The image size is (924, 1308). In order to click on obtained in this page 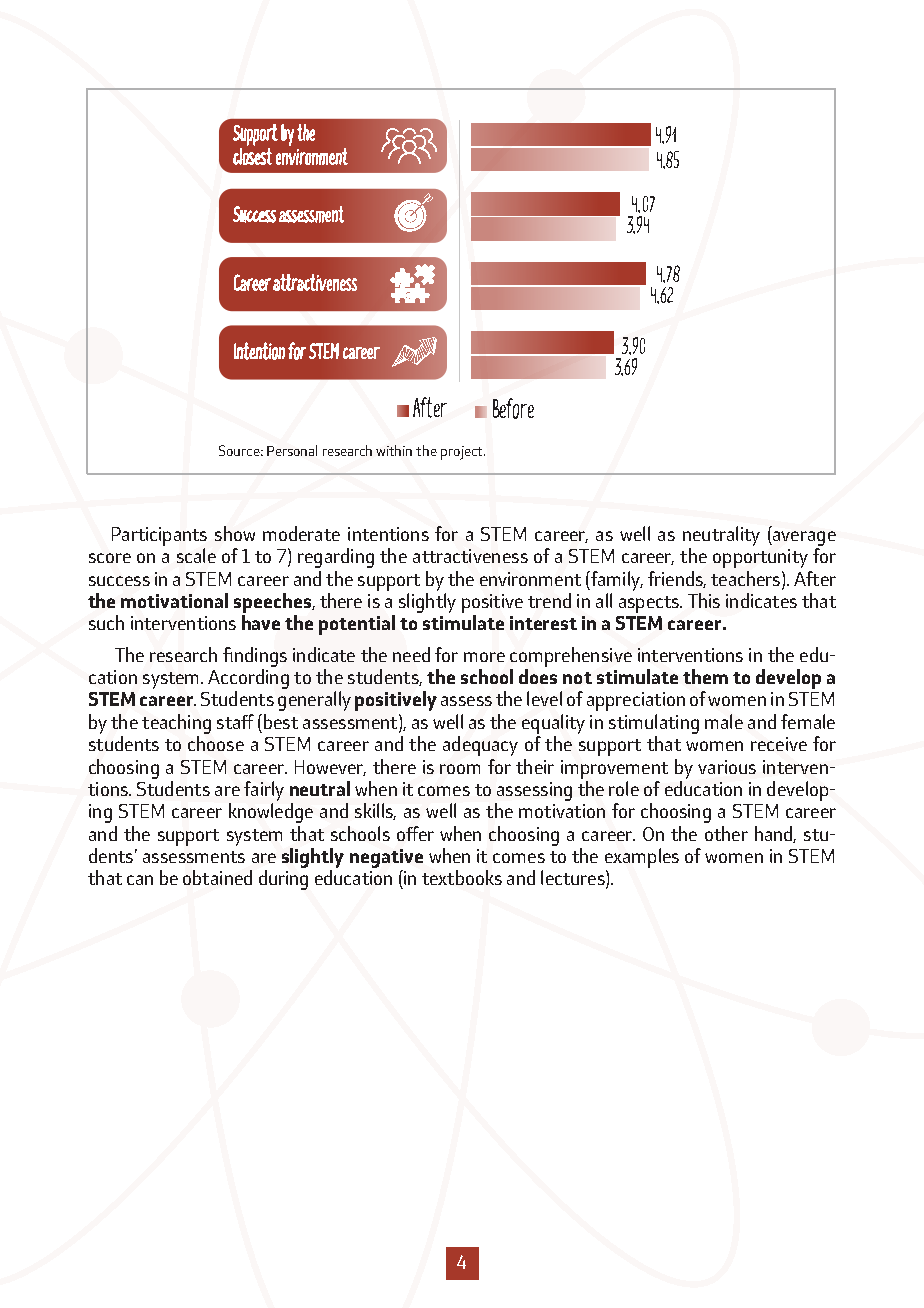, I will do `click(217, 877)`.
